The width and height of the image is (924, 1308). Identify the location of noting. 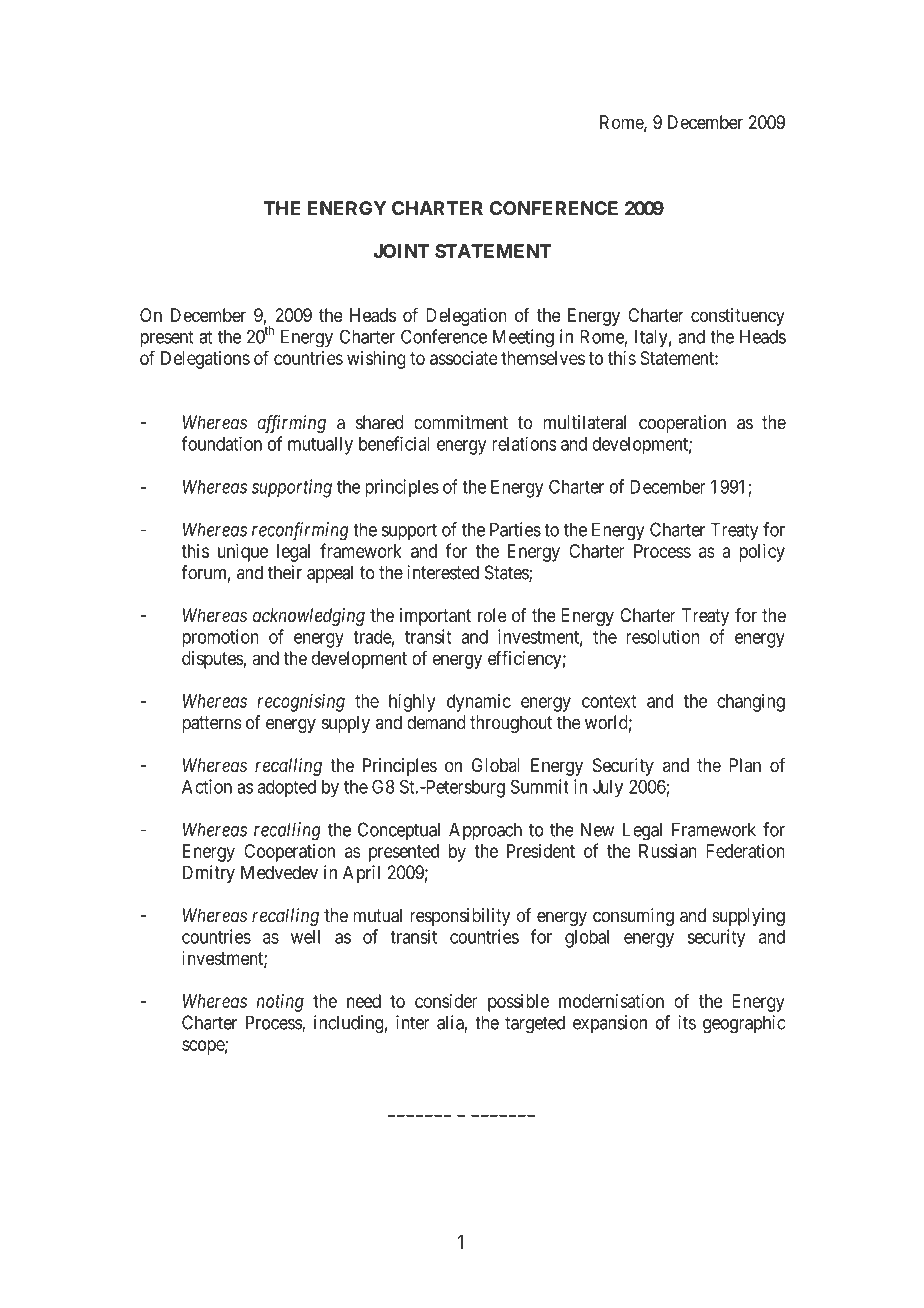
(280, 1003).
